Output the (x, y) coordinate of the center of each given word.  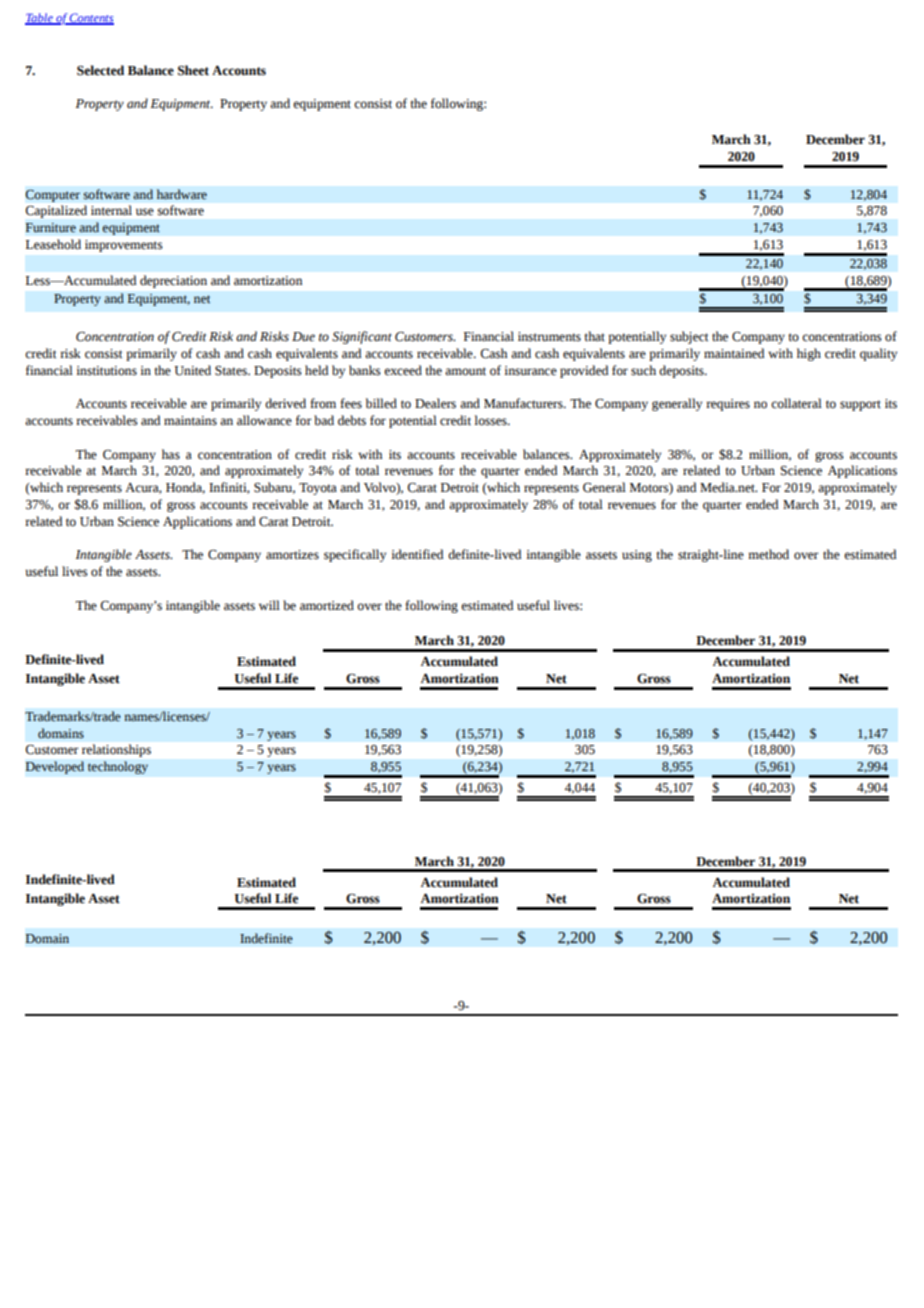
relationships (116, 750)
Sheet (193, 70)
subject (689, 337)
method (768, 554)
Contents (91, 19)
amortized (327, 605)
